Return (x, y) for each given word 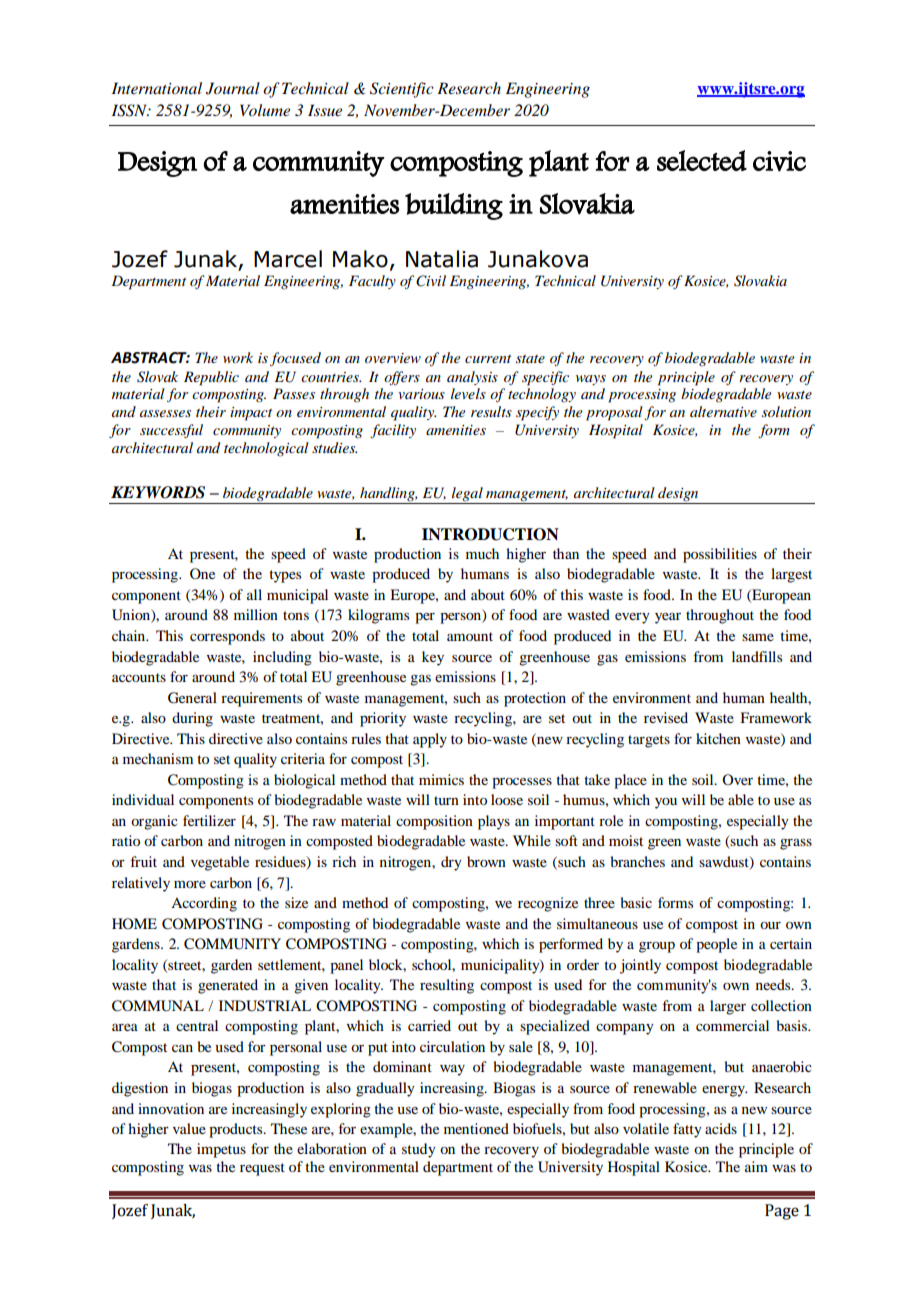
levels (468, 393)
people (716, 945)
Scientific (402, 90)
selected (702, 160)
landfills (757, 656)
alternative (723, 411)
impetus (221, 1150)
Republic (211, 378)
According (204, 904)
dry (451, 863)
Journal (233, 88)
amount (470, 636)
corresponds (227, 637)
